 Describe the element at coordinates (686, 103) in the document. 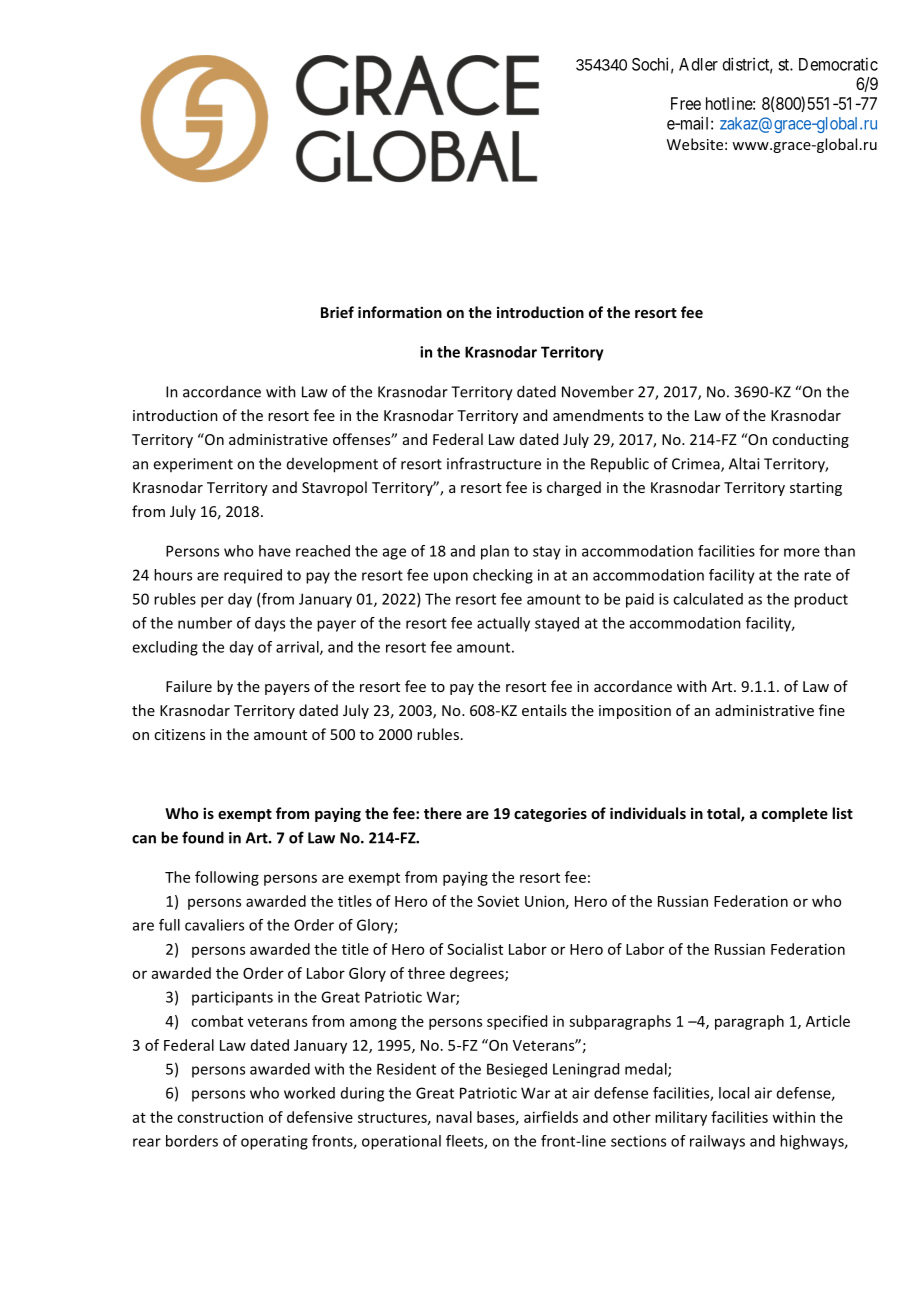

I see `Free` at that location.
